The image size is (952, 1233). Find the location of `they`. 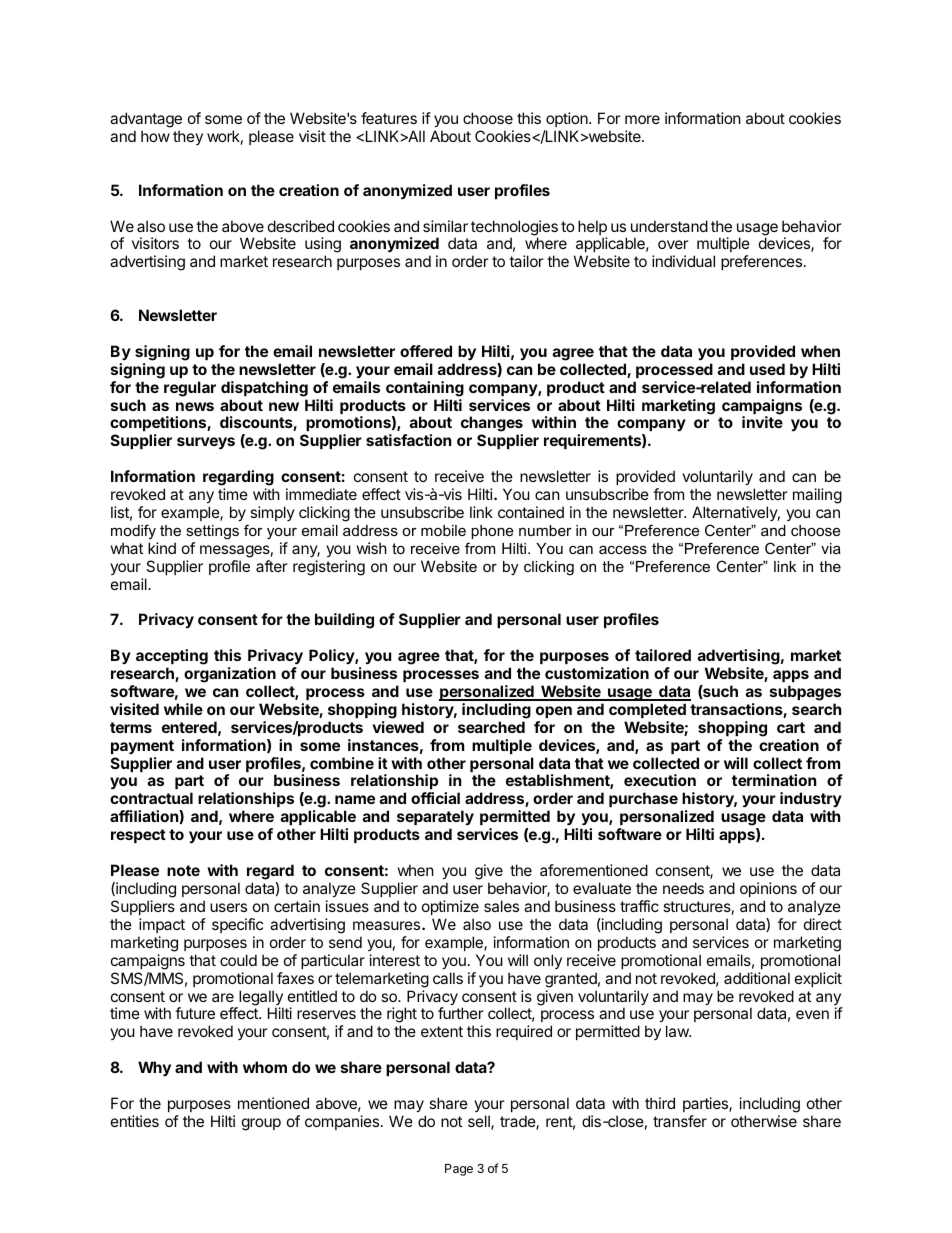

they is located at coordinates (188, 137).
